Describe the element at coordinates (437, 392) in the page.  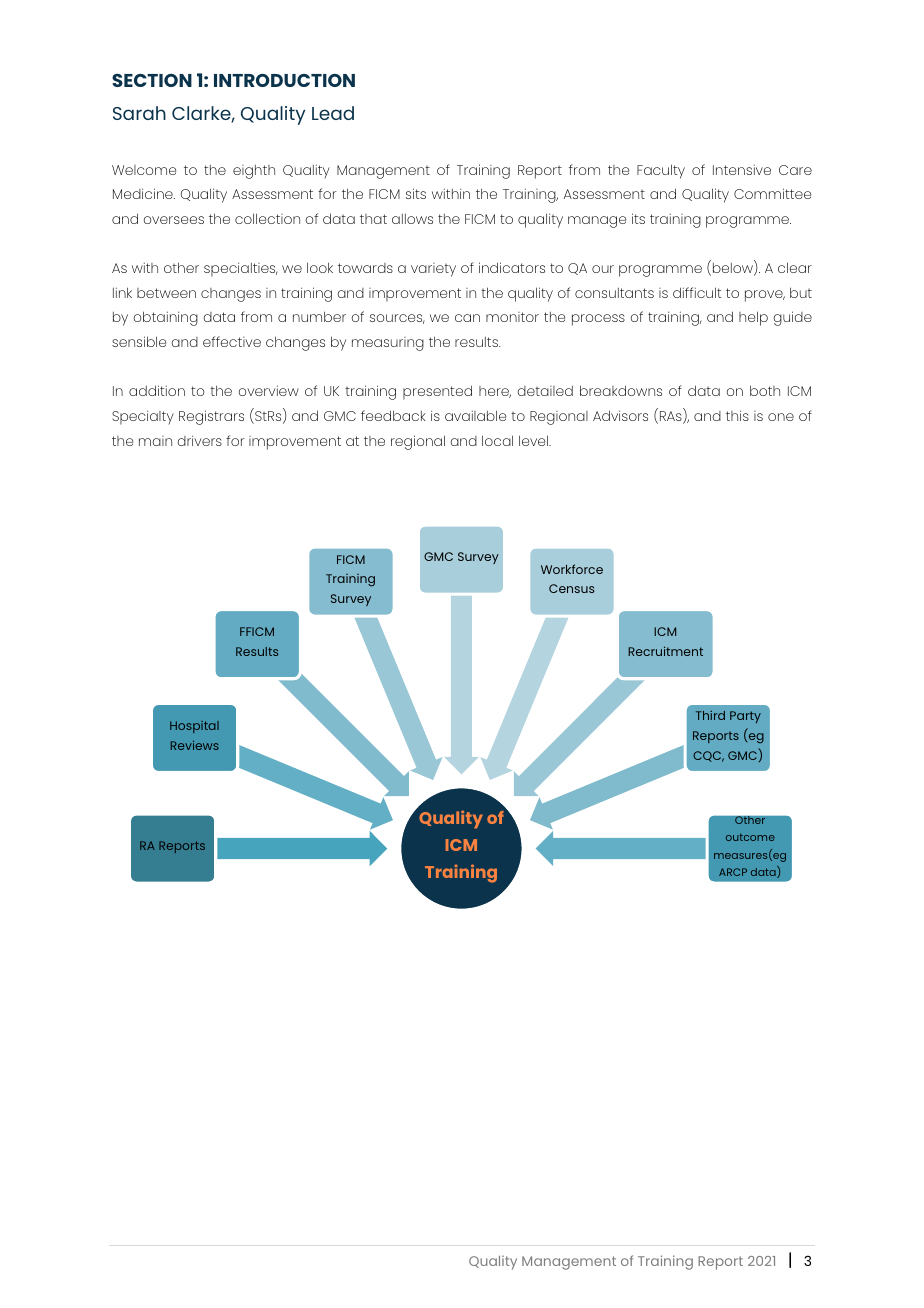
I see `presented` at that location.
